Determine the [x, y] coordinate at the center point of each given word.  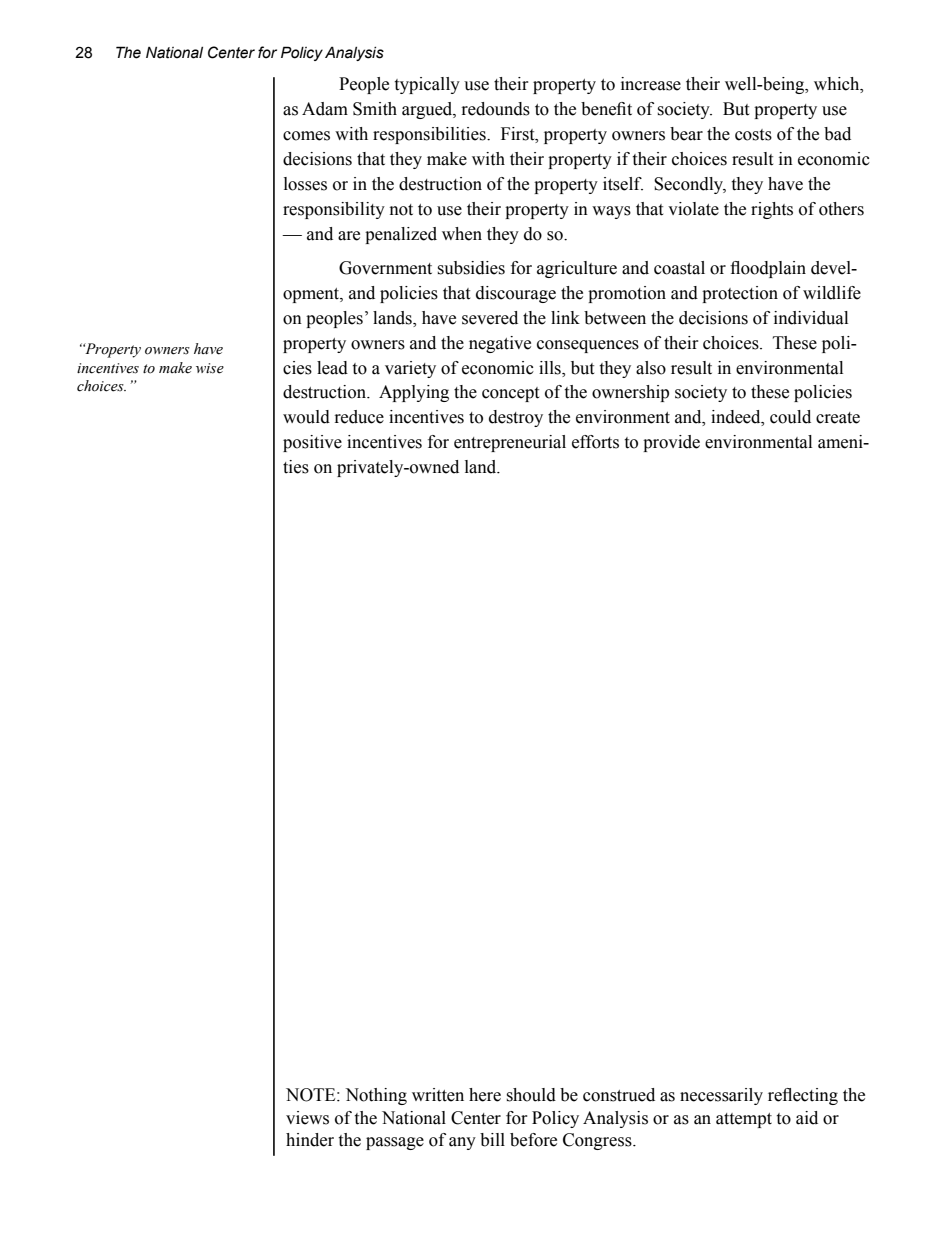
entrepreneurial [510, 443]
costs [753, 135]
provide [671, 443]
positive [312, 443]
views [307, 1118]
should [531, 1095]
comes [306, 136]
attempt [744, 1120]
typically [427, 85]
